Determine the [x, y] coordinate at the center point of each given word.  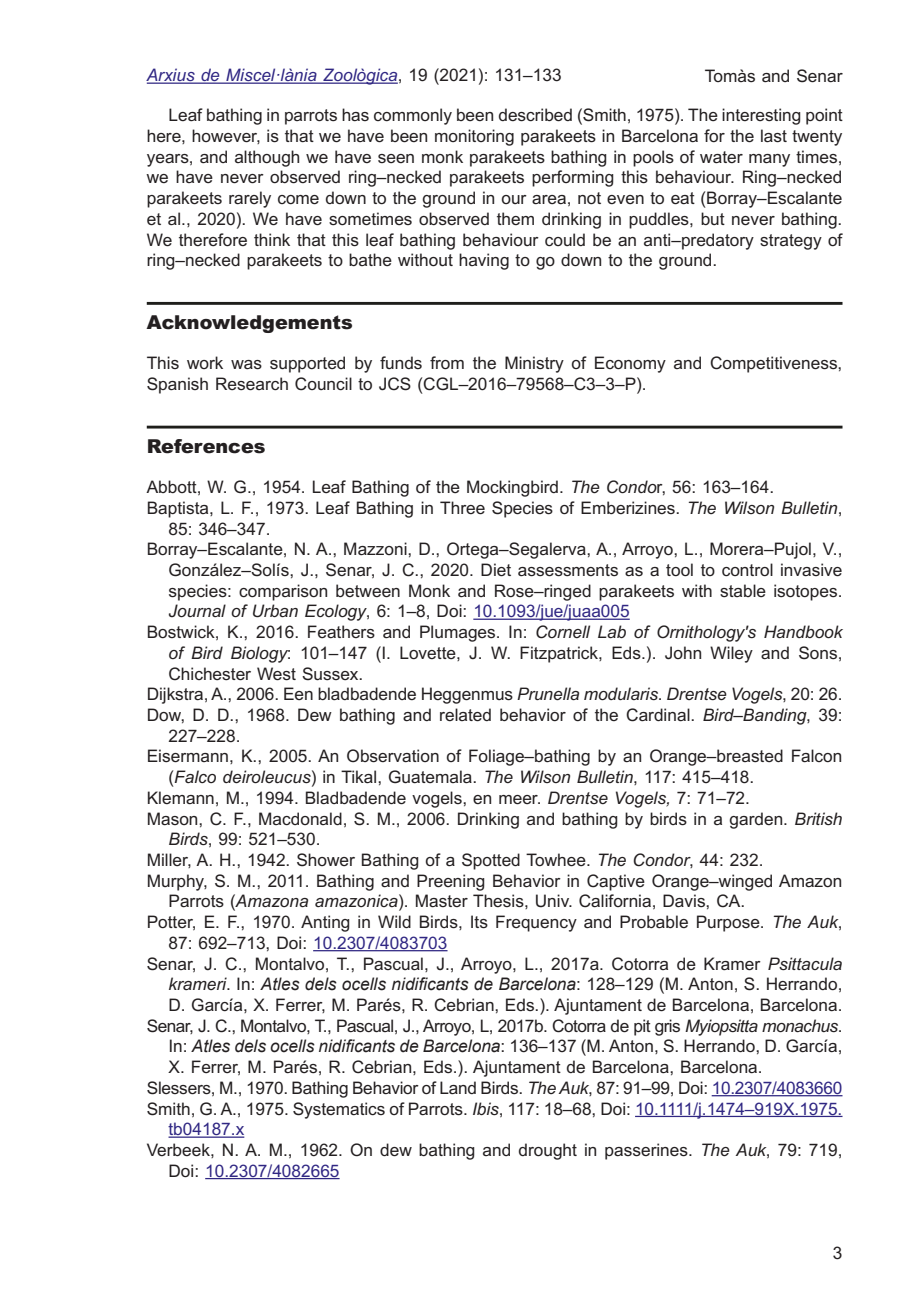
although [267, 158]
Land [458, 1087]
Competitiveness [774, 364]
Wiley [731, 654]
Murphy [177, 882]
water [721, 157]
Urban [275, 611]
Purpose [729, 923]
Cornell [563, 632]
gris [667, 1027]
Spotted [491, 861]
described [535, 115]
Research [252, 384]
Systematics [339, 1110]
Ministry [534, 364]
